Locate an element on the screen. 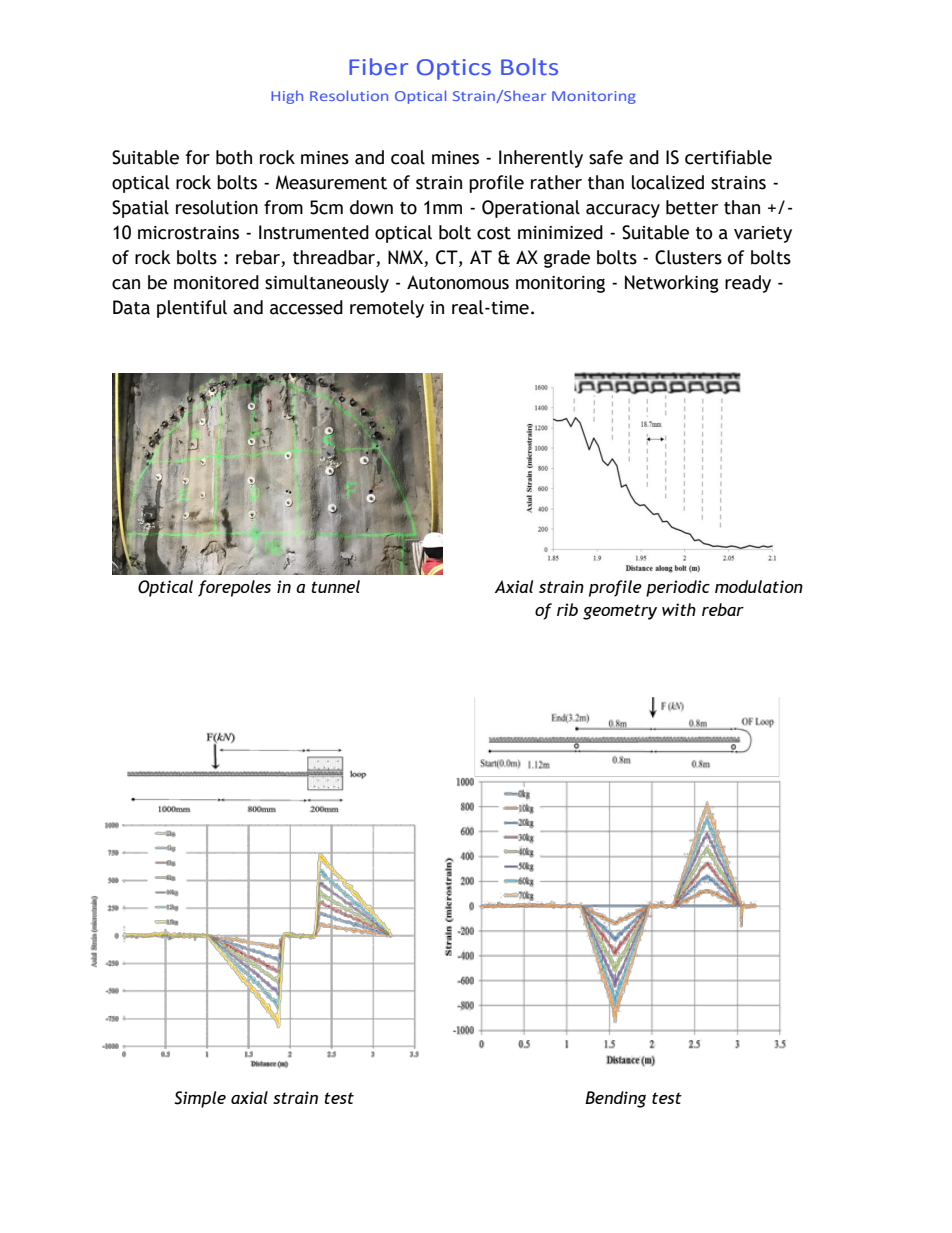 The height and width of the screenshot is (1233, 952). plentiful is located at coordinates (192, 309).
